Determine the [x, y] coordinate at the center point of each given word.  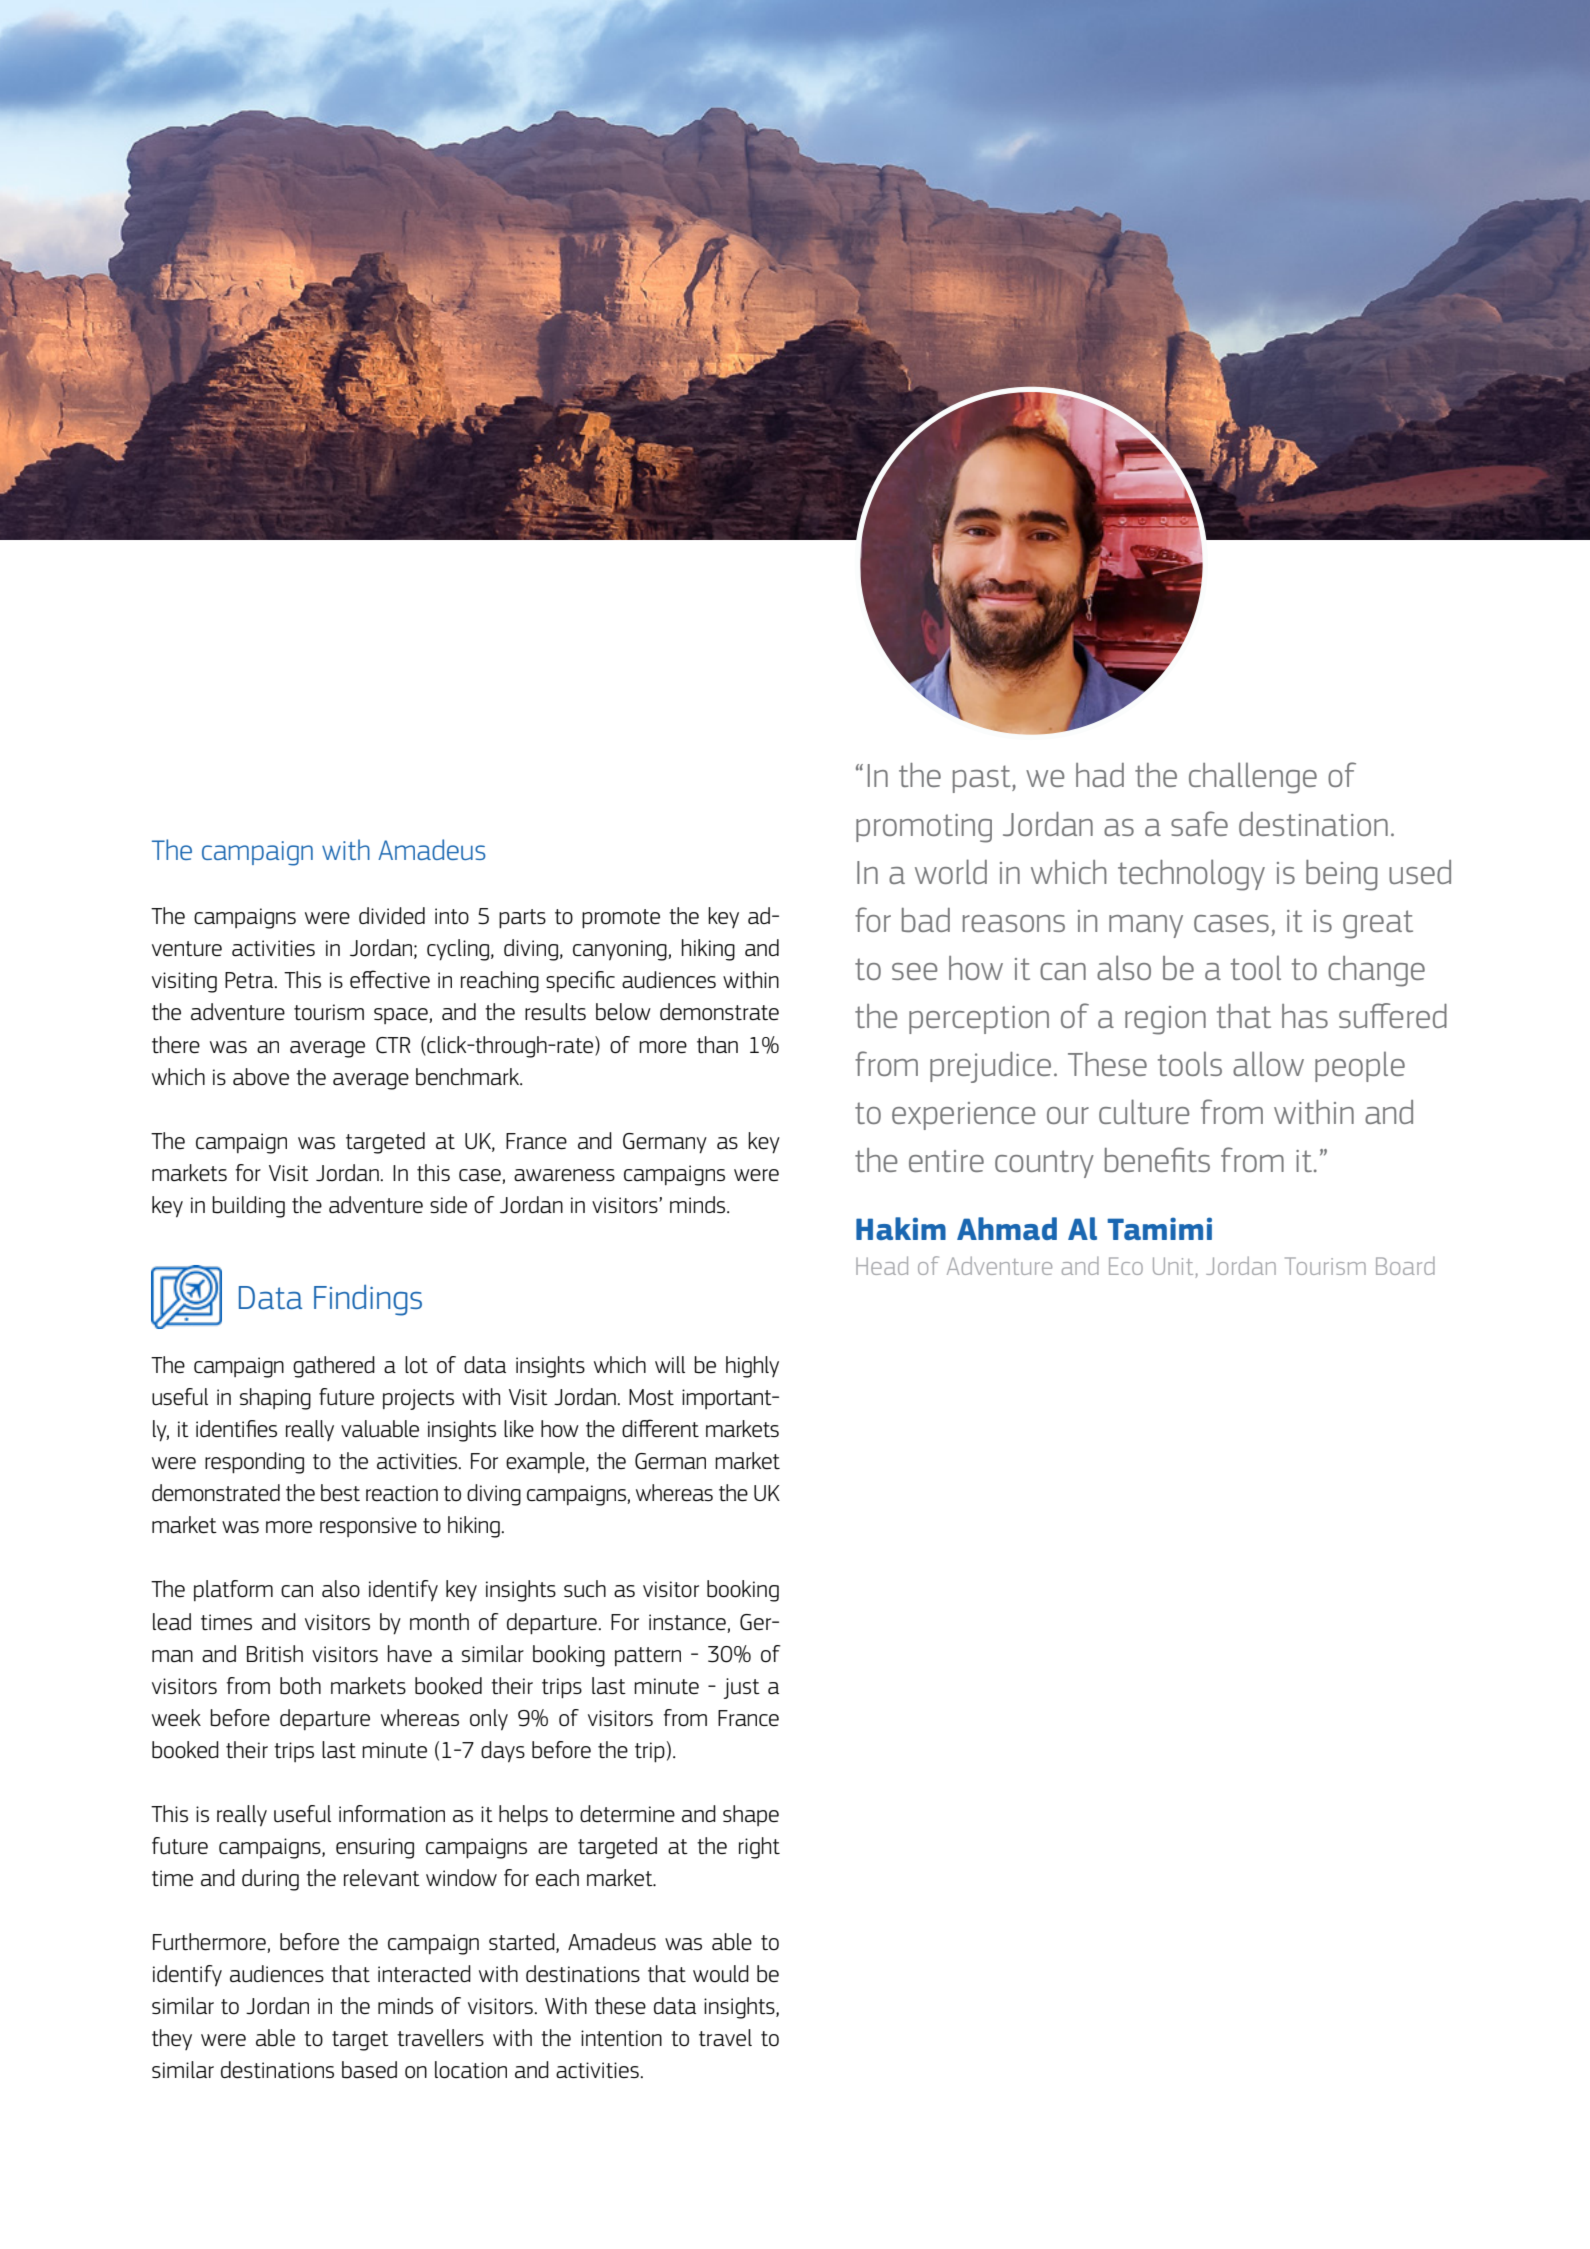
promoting [924, 828]
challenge [1253, 778]
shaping [275, 1399]
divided [392, 916]
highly [752, 1367]
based [369, 2070]
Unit [1174, 1267]
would [721, 1974]
